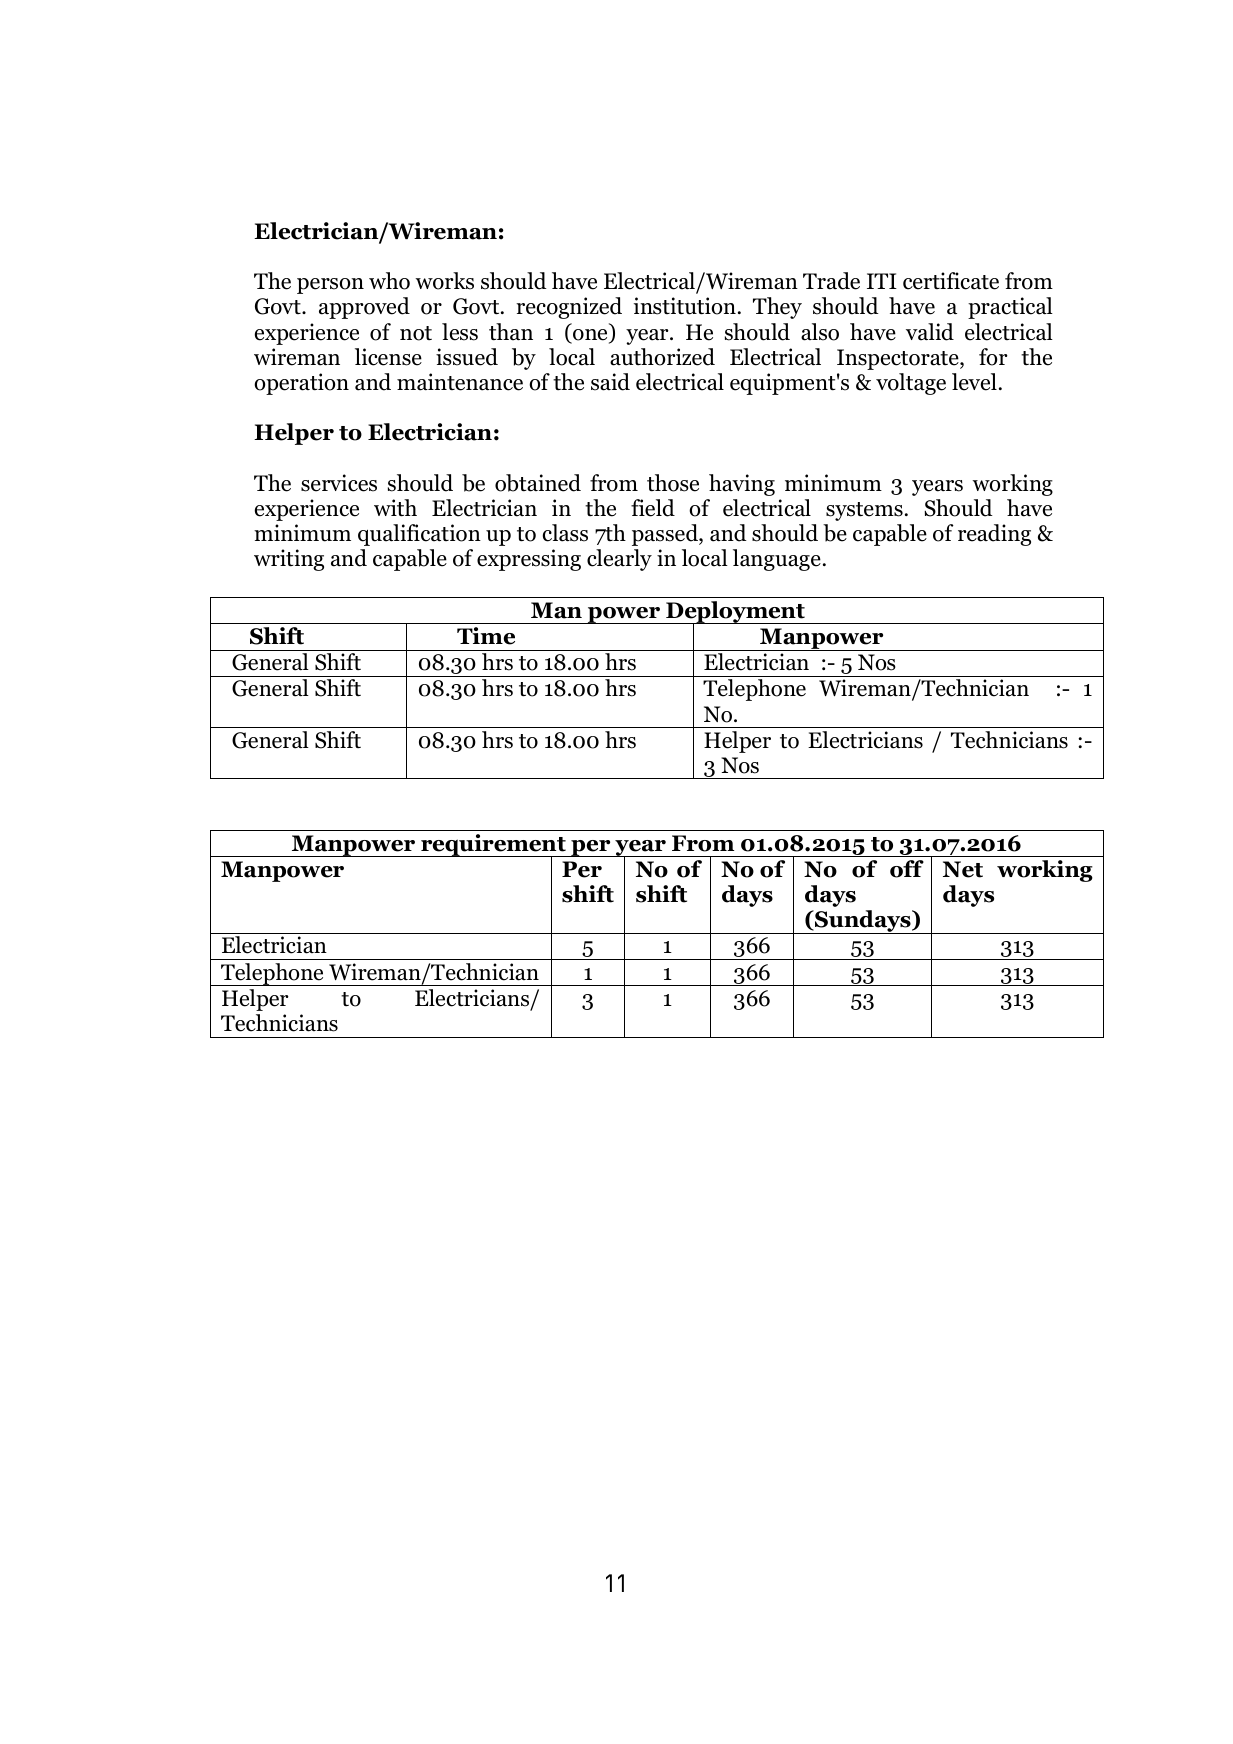 The image size is (1233, 1744). Describe the element at coordinates (610, 382) in the screenshot. I see `said` at that location.
